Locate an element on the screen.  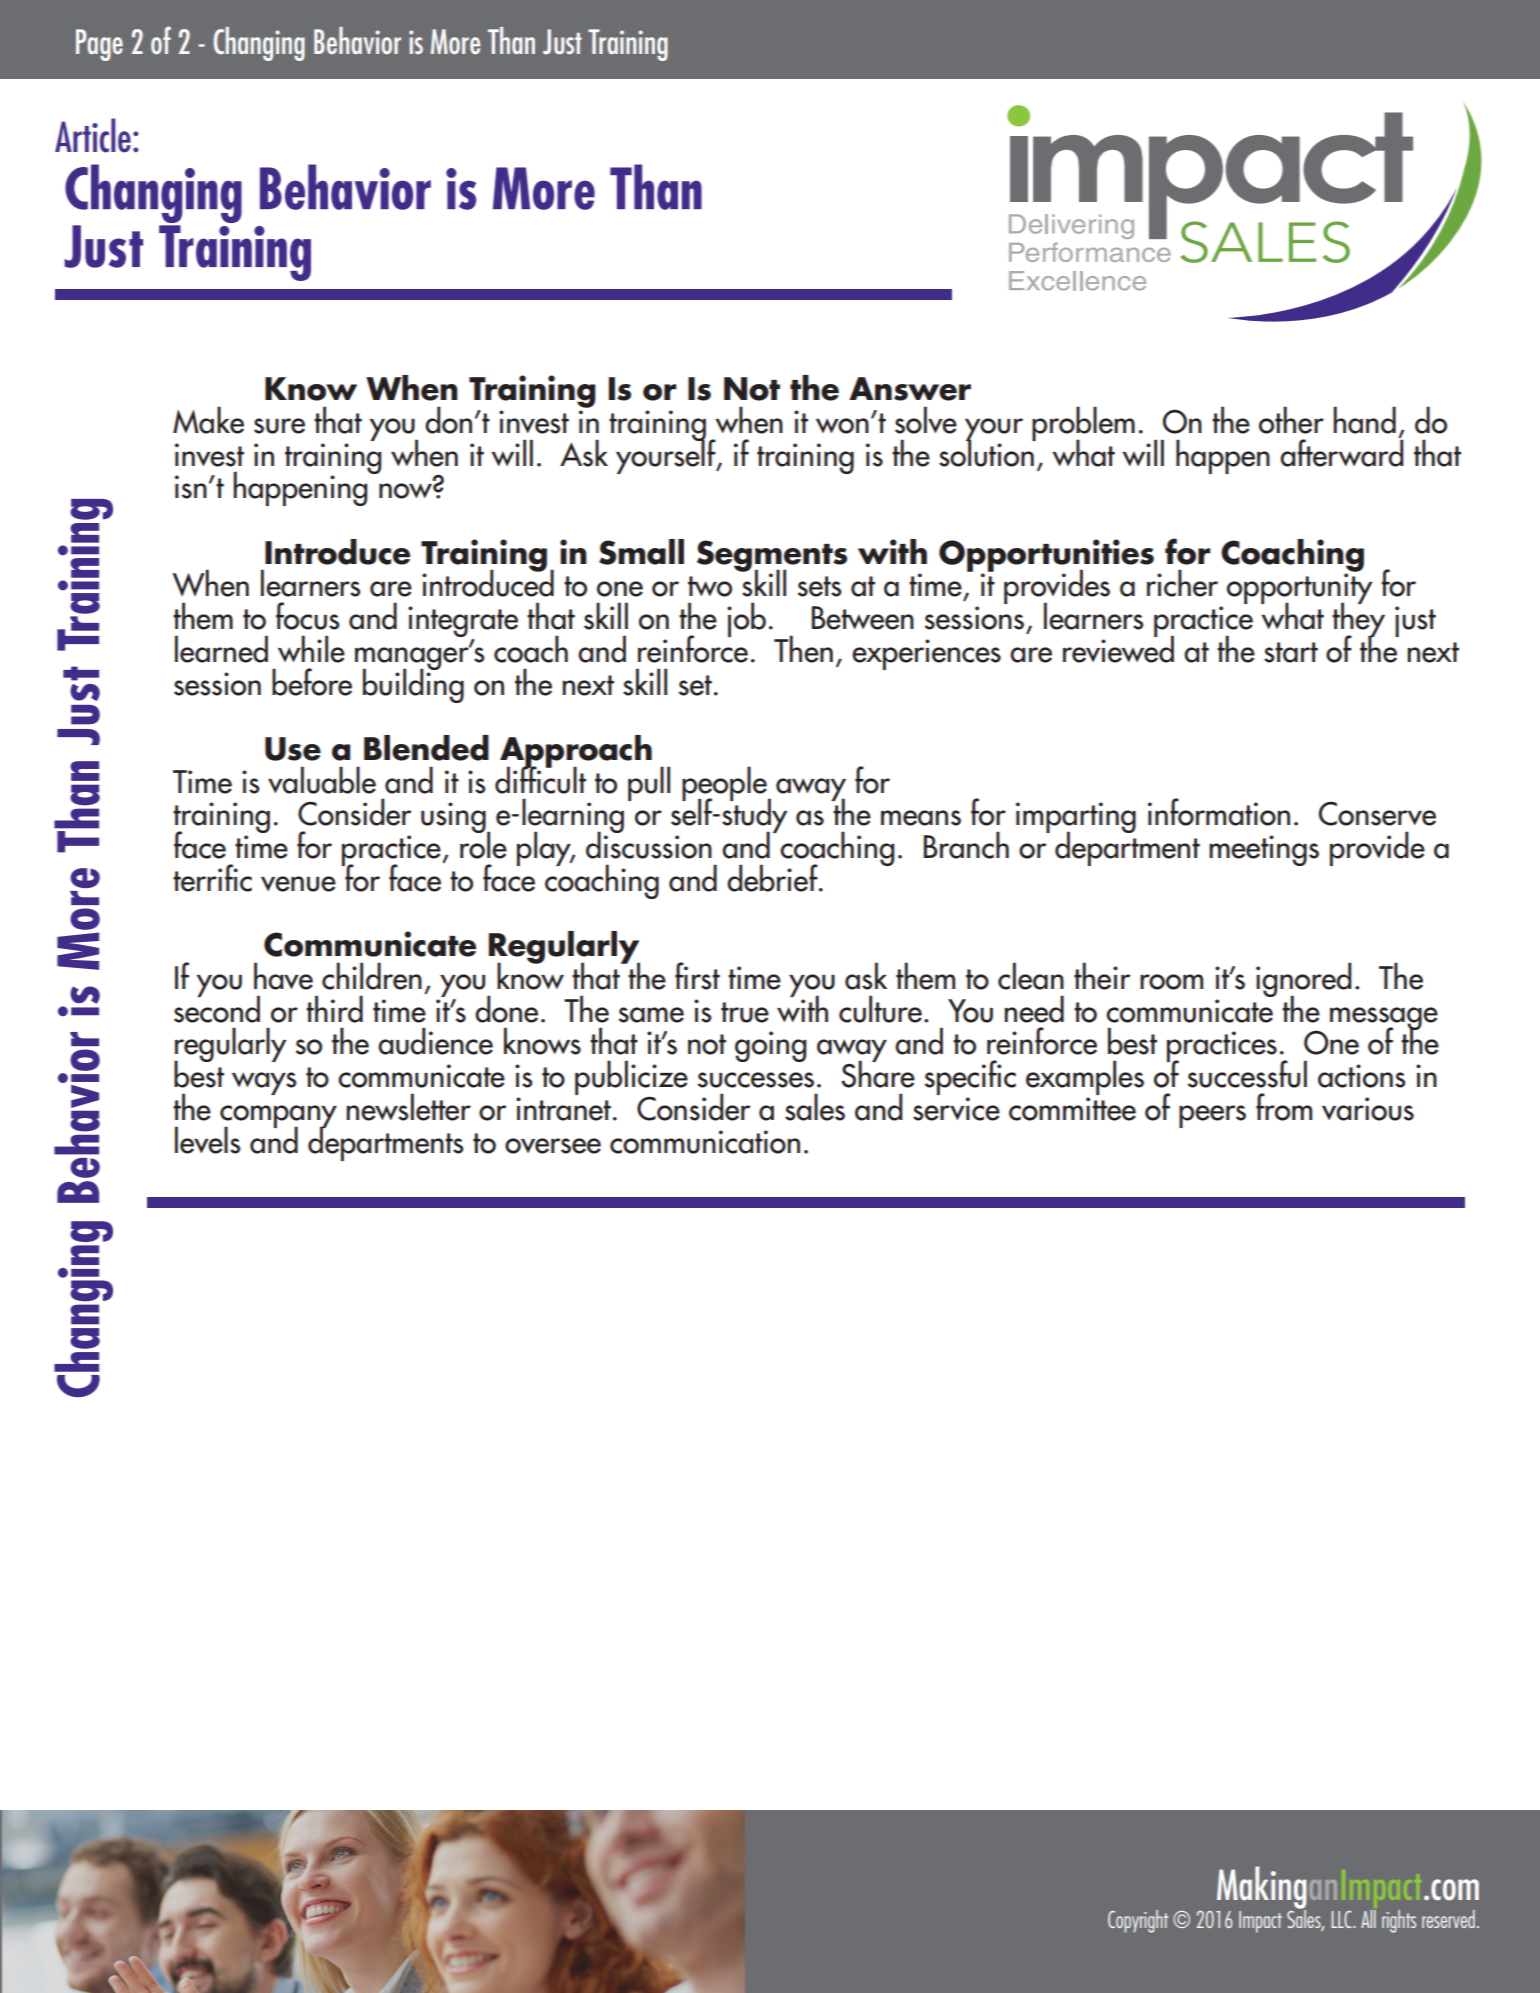
Then is located at coordinates (803, 649).
